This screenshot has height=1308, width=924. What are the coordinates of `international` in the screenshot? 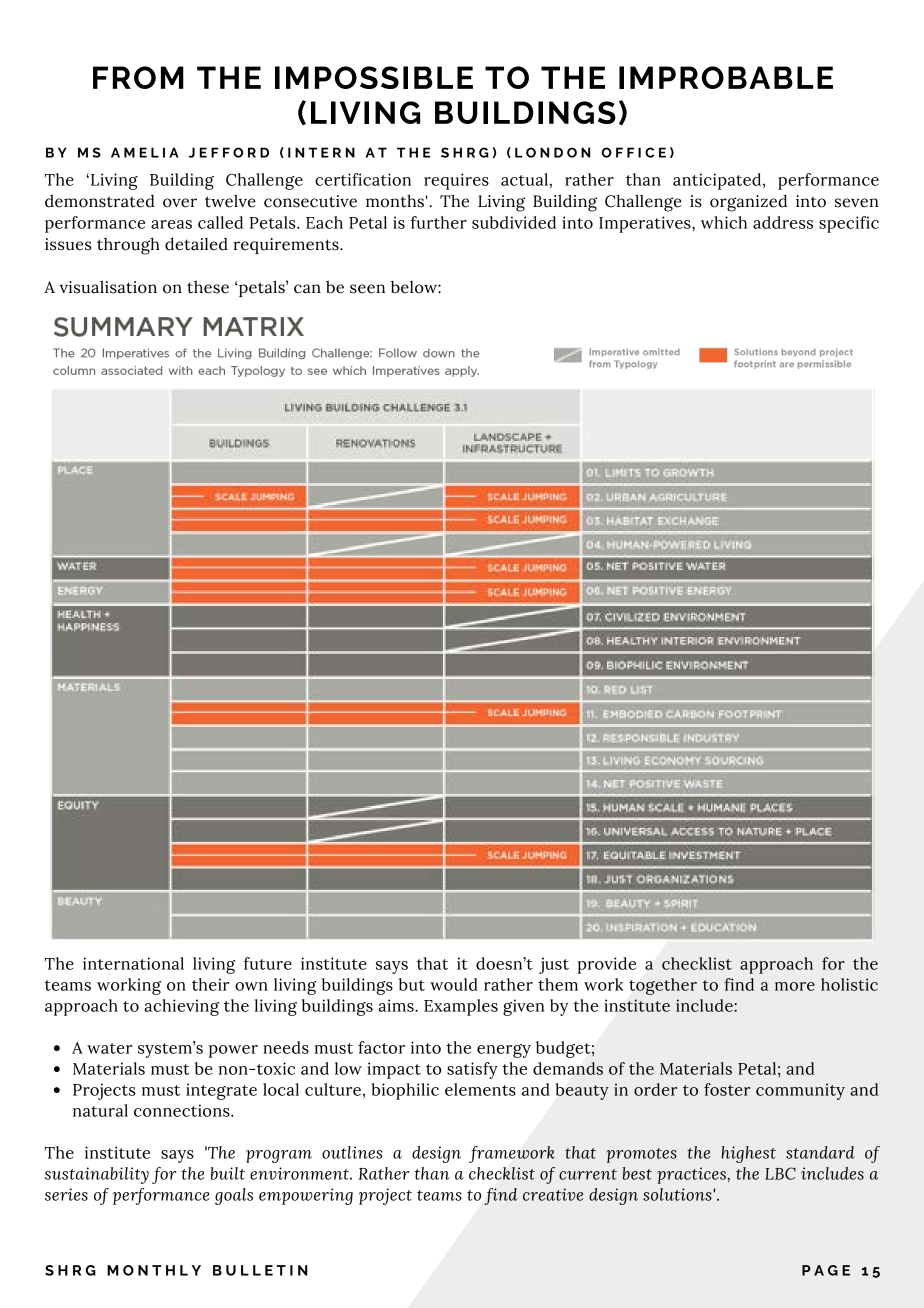 It's located at (133, 963).
